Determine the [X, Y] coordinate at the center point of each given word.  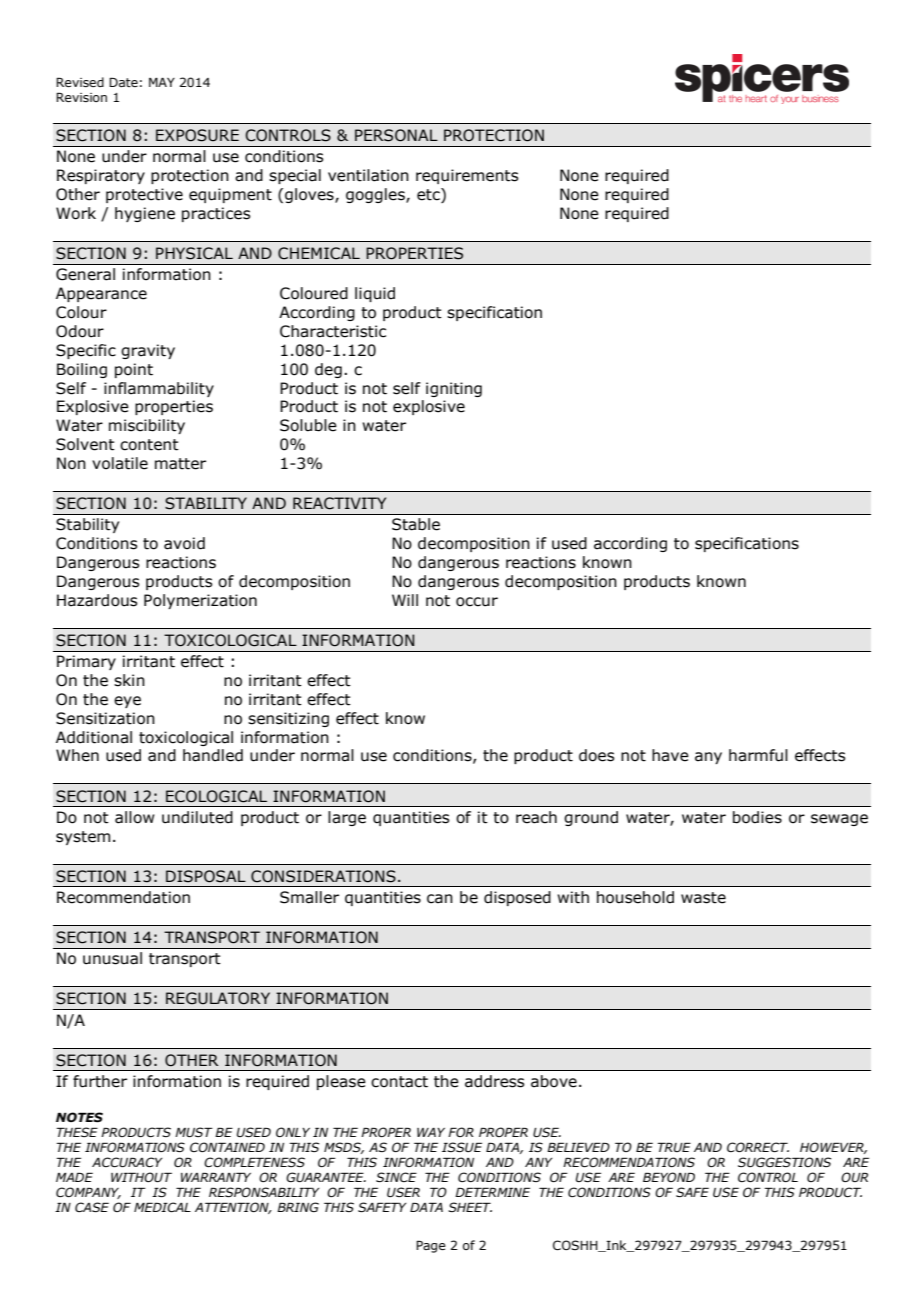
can [440, 899]
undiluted [197, 817]
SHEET [470, 1207]
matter [180, 464]
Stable [416, 524]
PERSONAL [396, 135]
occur [477, 602]
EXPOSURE [197, 135]
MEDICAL [162, 1207]
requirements [467, 176]
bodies [757, 817]
